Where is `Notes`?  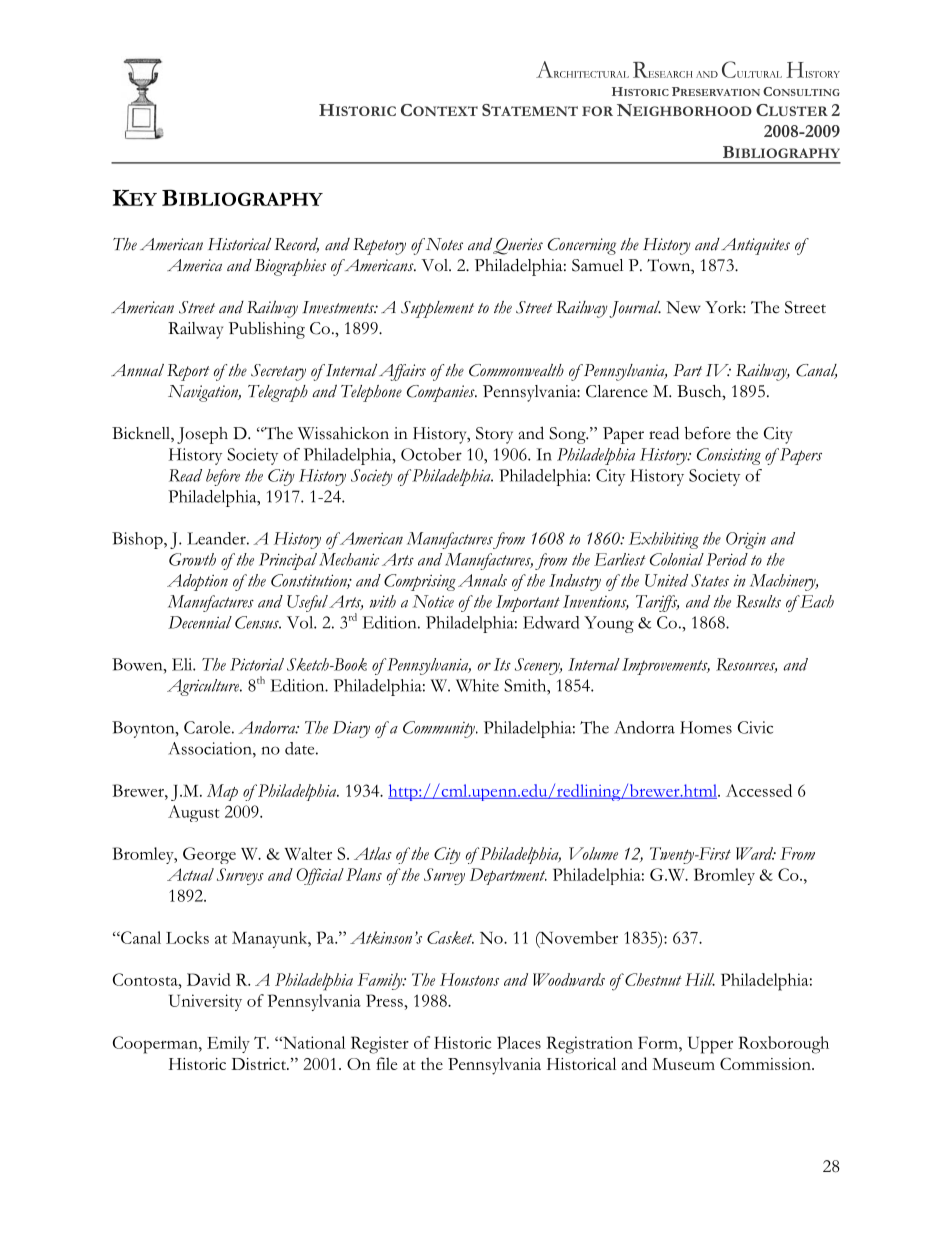 Notes is located at coordinates (443, 244).
